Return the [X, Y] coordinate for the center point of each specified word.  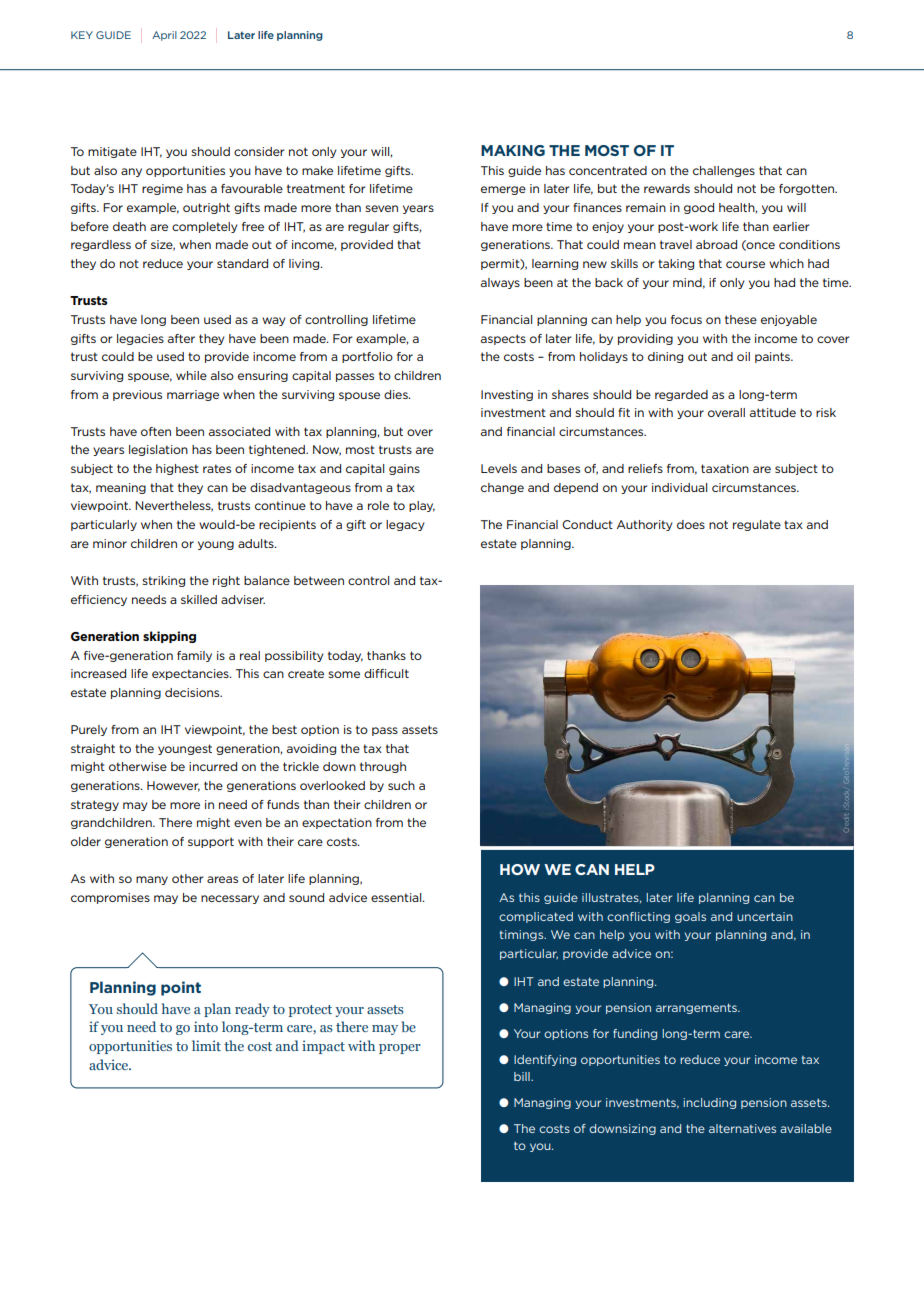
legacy [405, 525]
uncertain [765, 916]
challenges [724, 171]
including [709, 1103]
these [741, 319]
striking [163, 581]
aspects [503, 339]
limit [206, 1045]
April [164, 36]
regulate [757, 525]
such [401, 785]
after [181, 338]
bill [523, 1076]
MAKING [513, 150]
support [211, 842]
